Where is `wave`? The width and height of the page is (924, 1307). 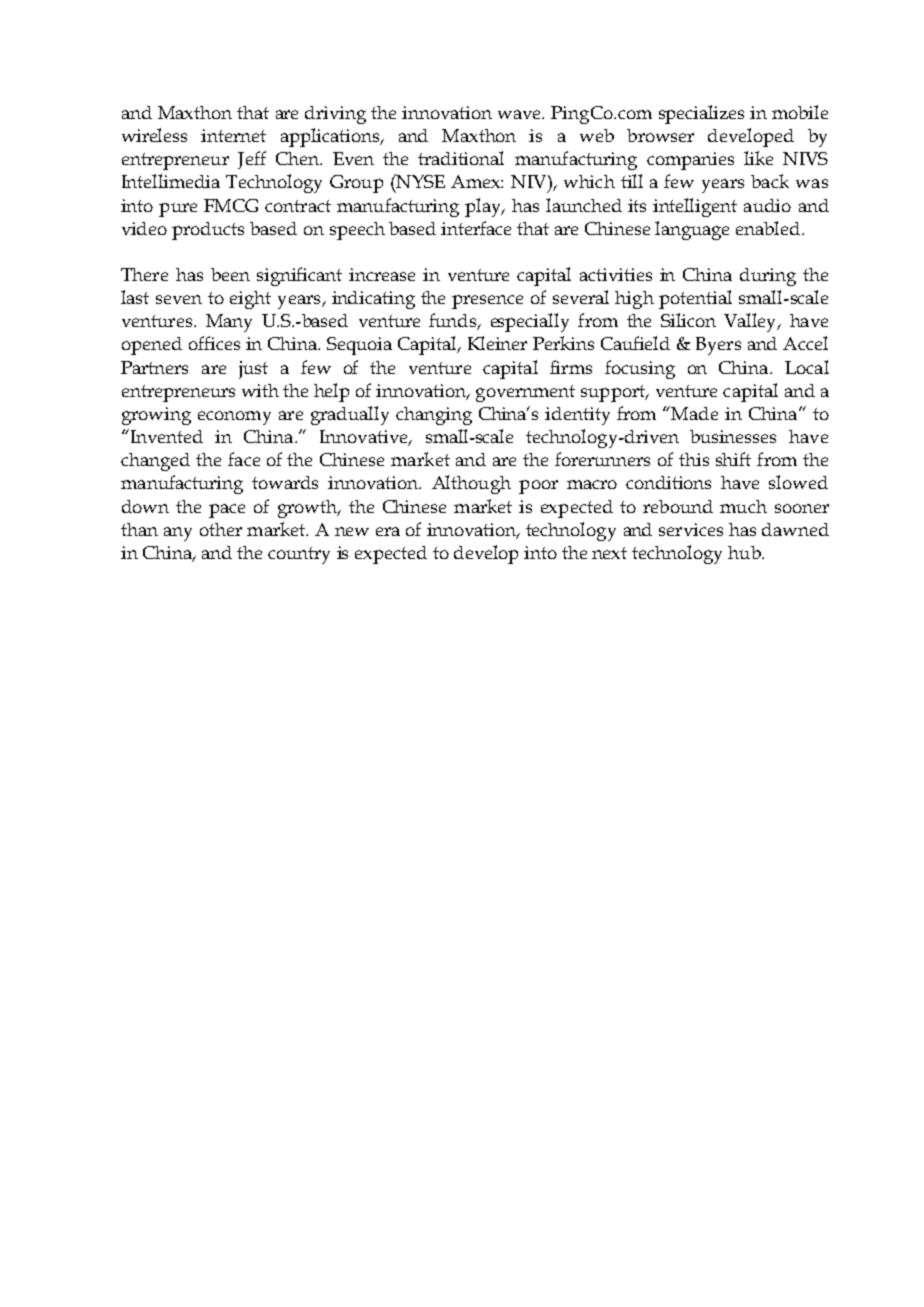 wave is located at coordinates (521, 114).
